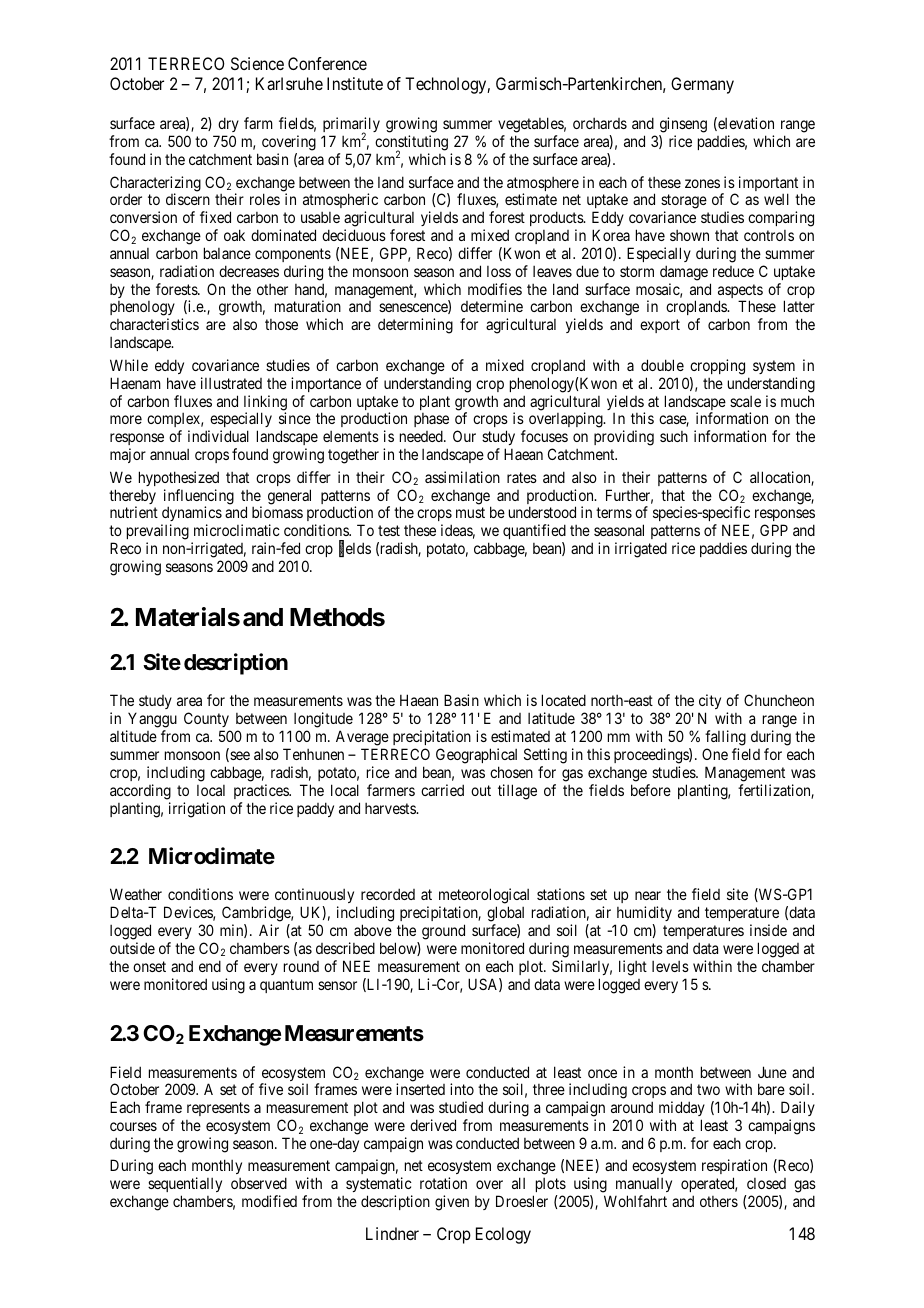 The width and height of the page is (924, 1308). I want to click on carried, so click(442, 790).
